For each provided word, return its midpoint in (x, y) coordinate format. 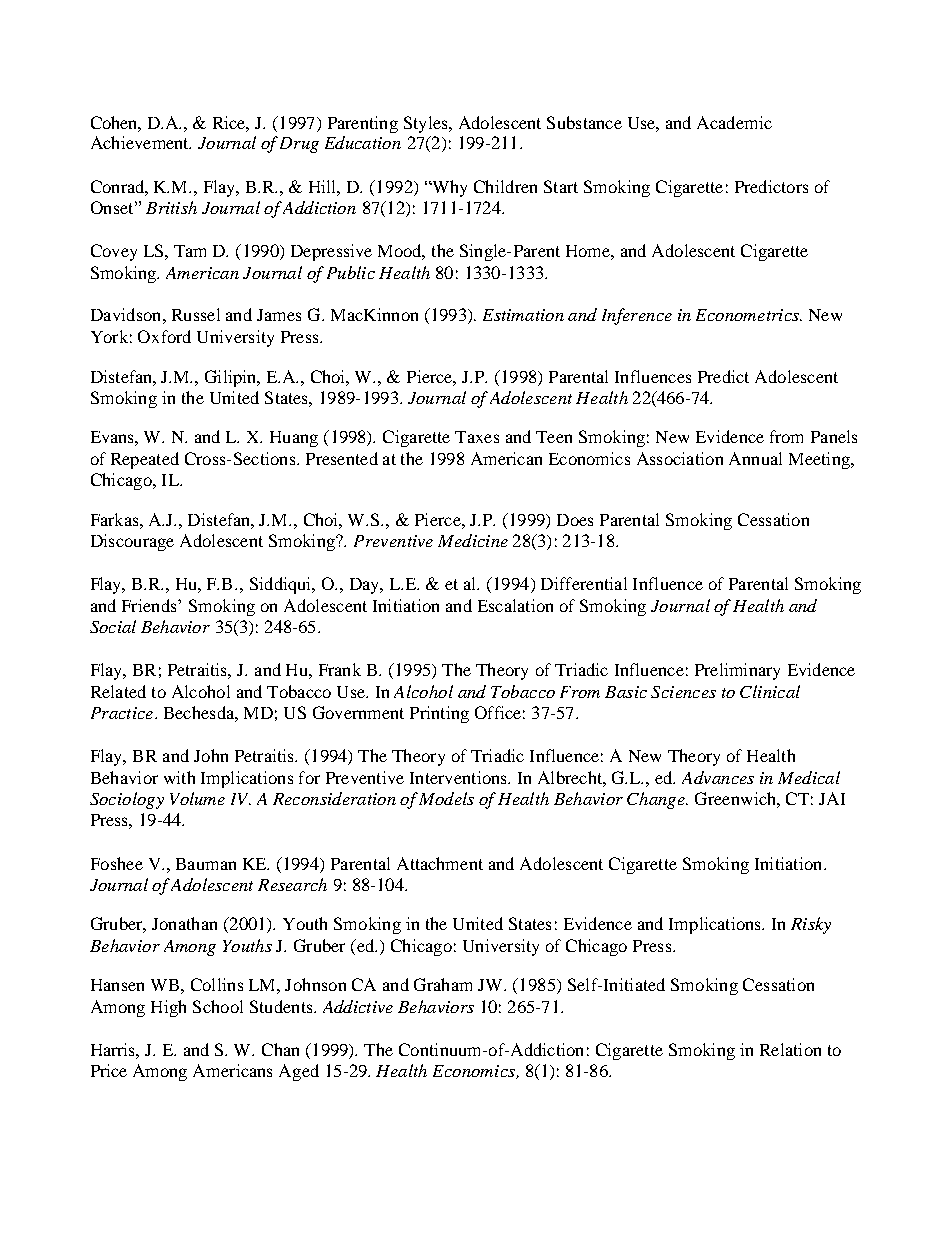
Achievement (141, 142)
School (218, 1006)
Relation (790, 1049)
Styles (427, 124)
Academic (734, 122)
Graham (443, 984)
